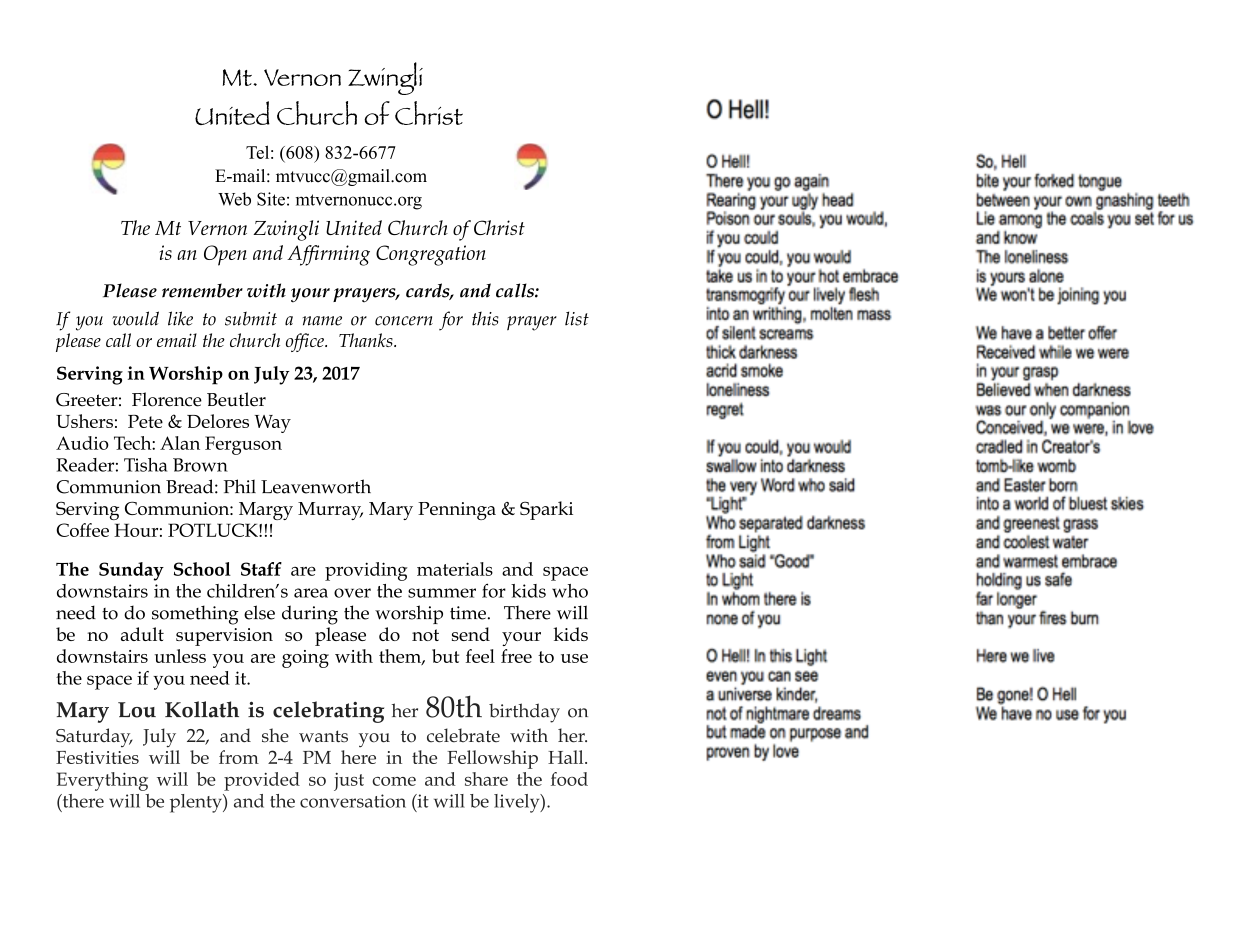  I want to click on Way, so click(273, 424).
